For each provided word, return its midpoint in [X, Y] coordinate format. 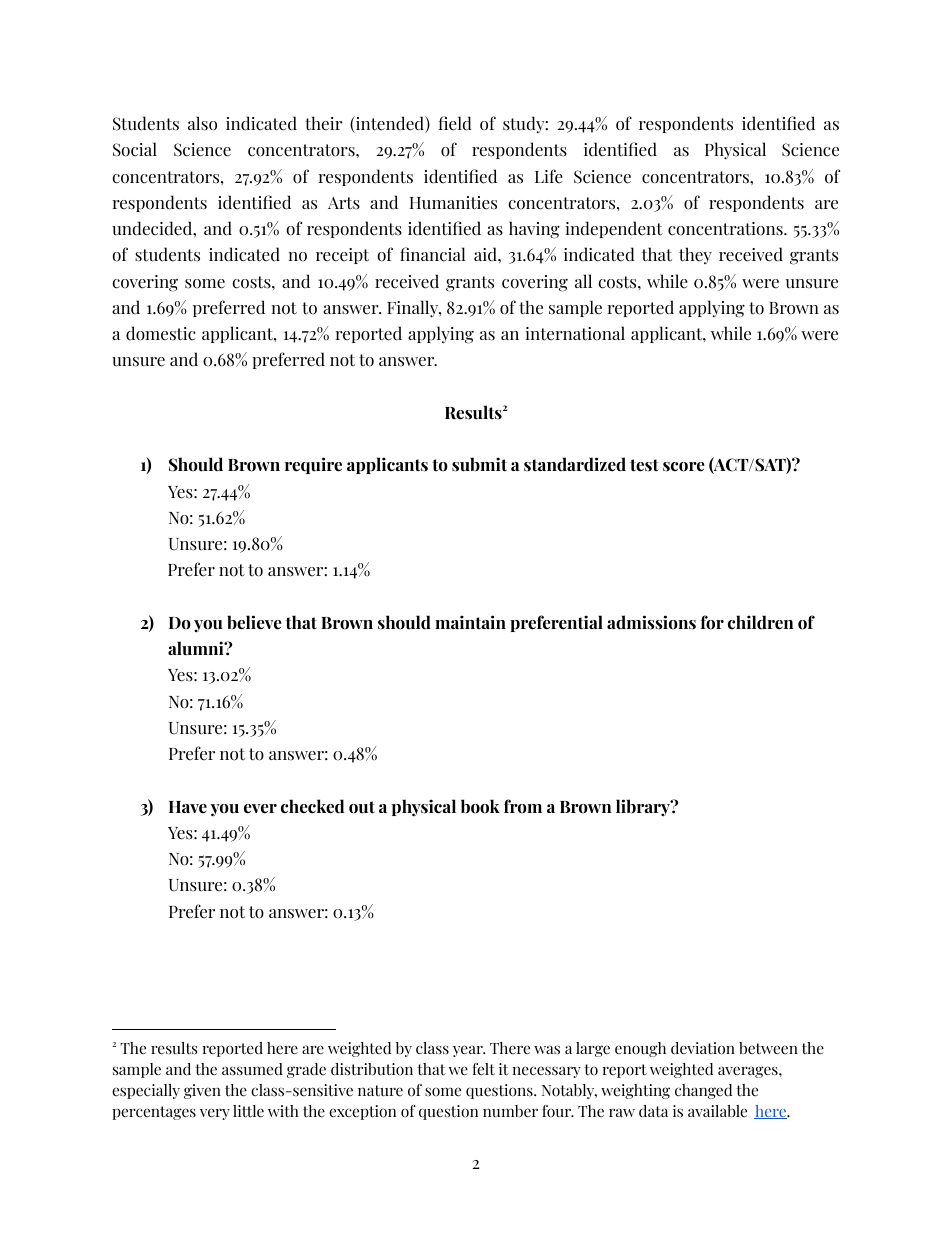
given [202, 1091]
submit [479, 464]
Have [188, 807]
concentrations [726, 229]
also [202, 123]
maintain [470, 622]
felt [484, 1069]
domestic [161, 333]
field [455, 123]
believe [254, 622]
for [712, 622]
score [684, 467]
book [480, 806]
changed [703, 1091]
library [644, 808]
